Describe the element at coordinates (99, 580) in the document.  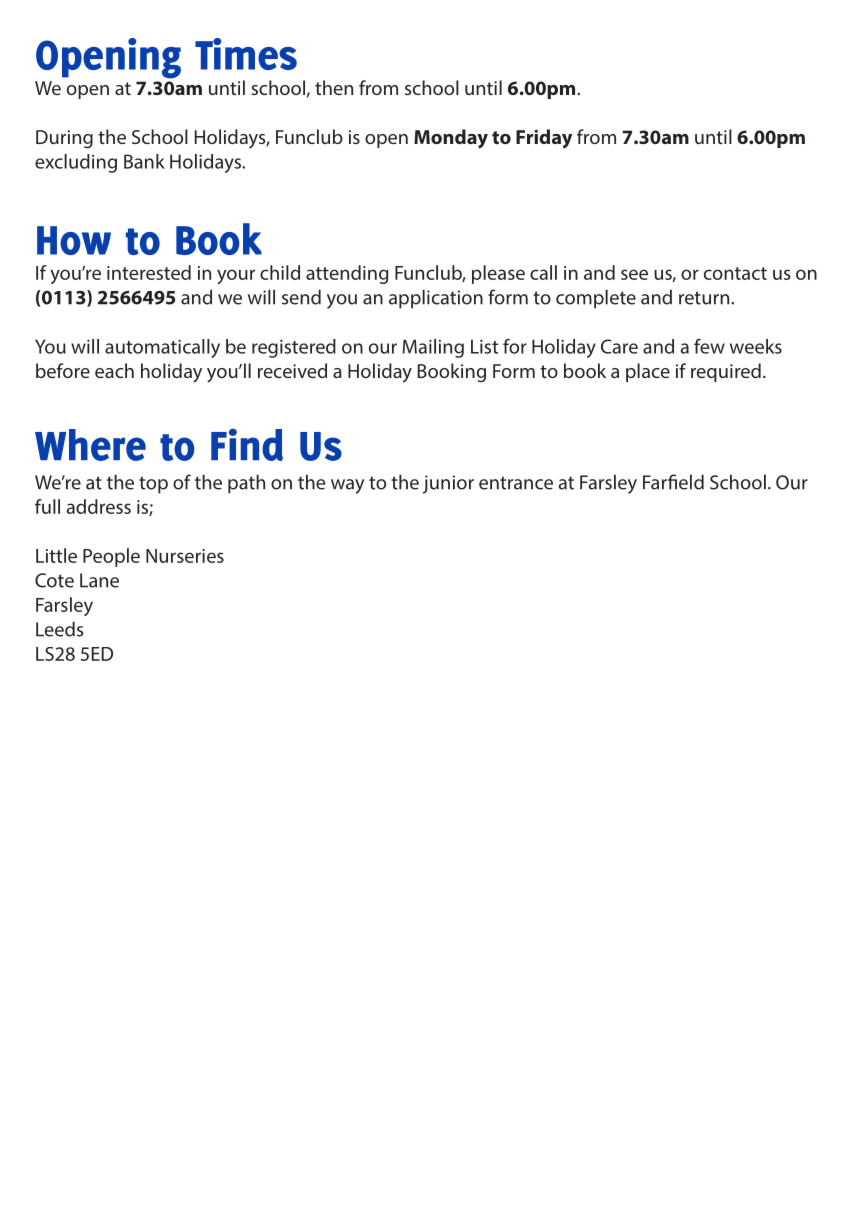
I see `Lane` at that location.
